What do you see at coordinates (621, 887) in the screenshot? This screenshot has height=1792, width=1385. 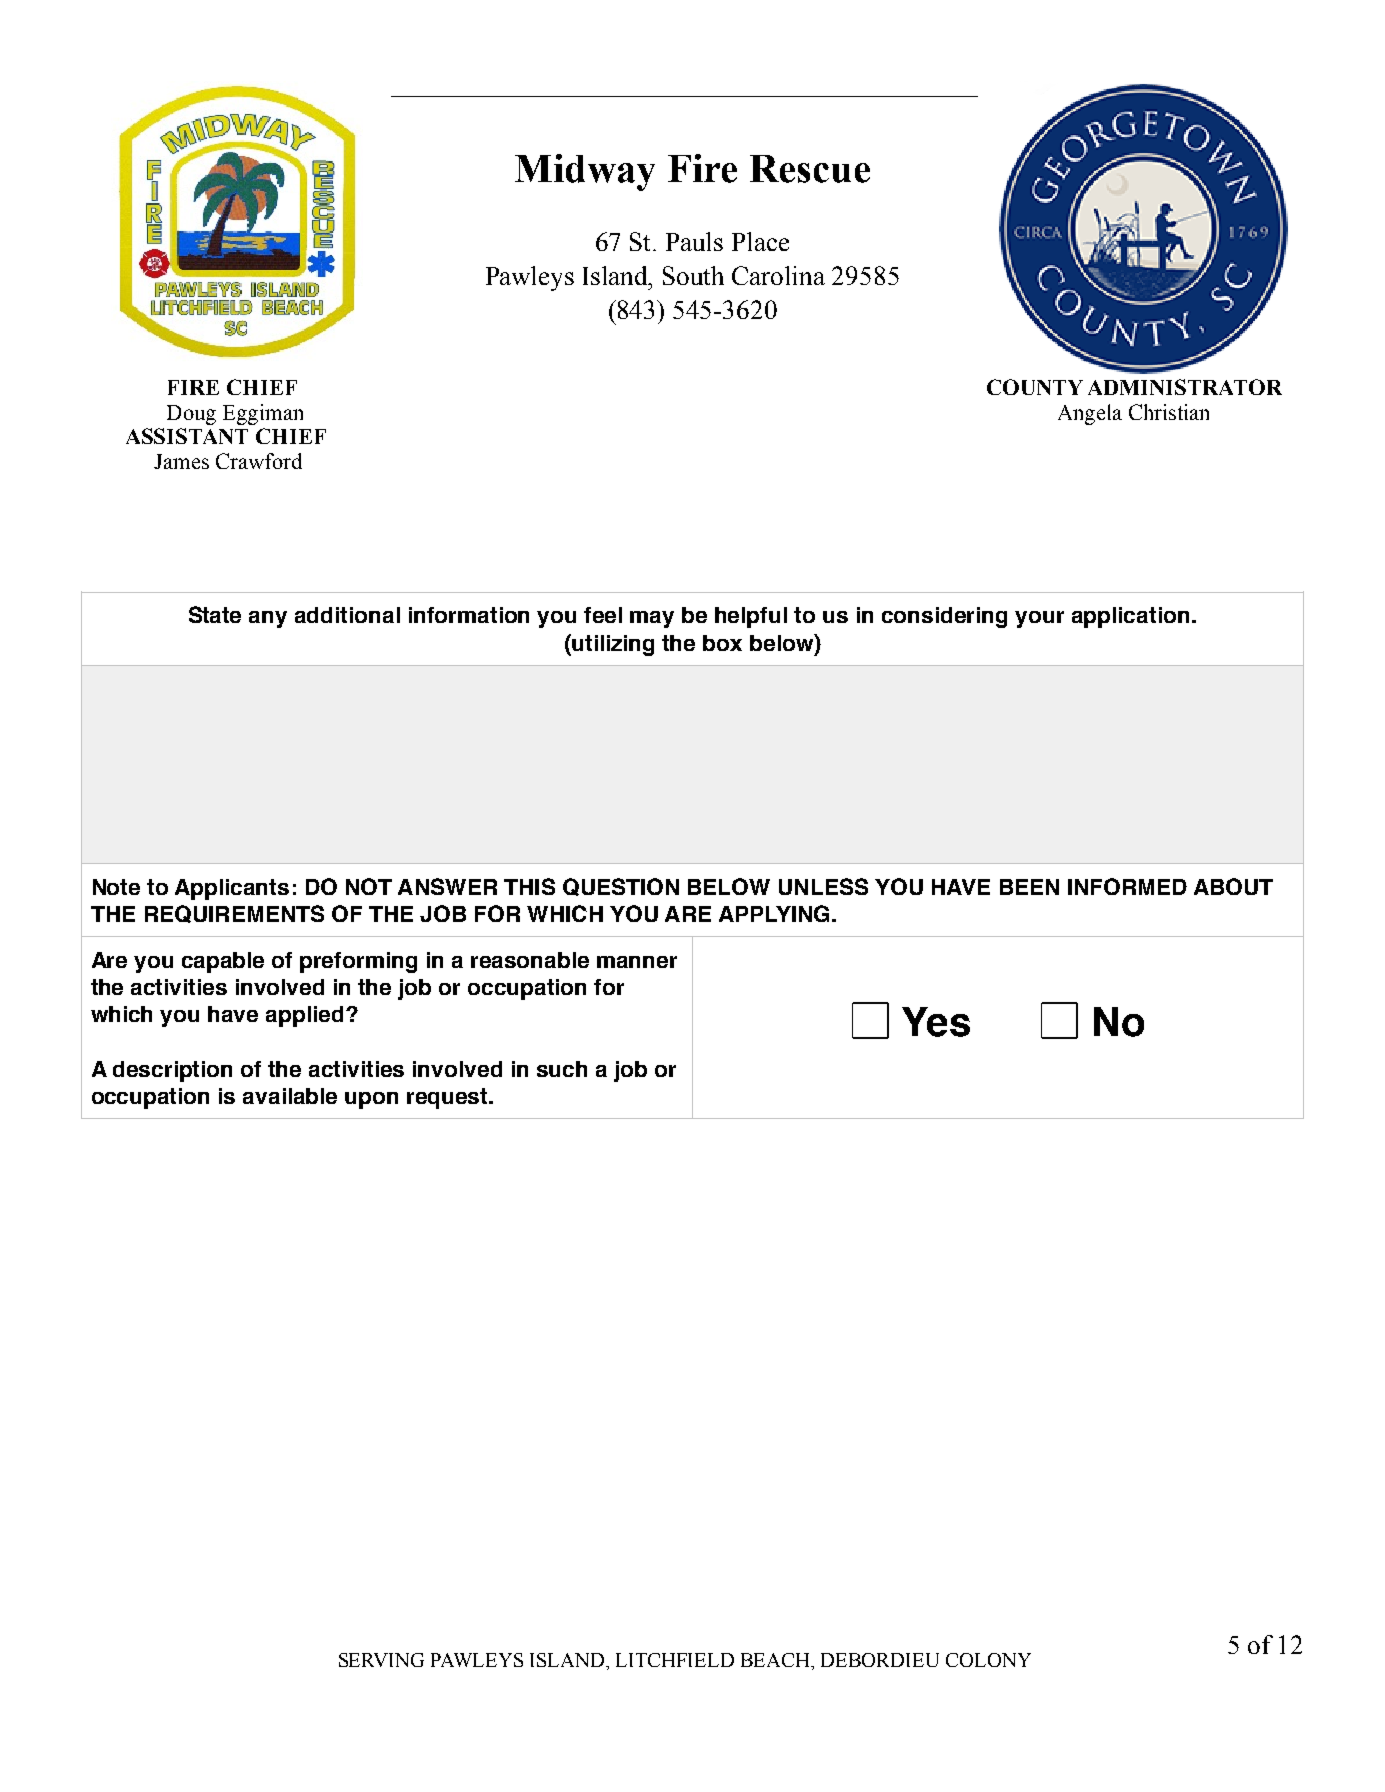 I see `QUESTION` at bounding box center [621, 887].
